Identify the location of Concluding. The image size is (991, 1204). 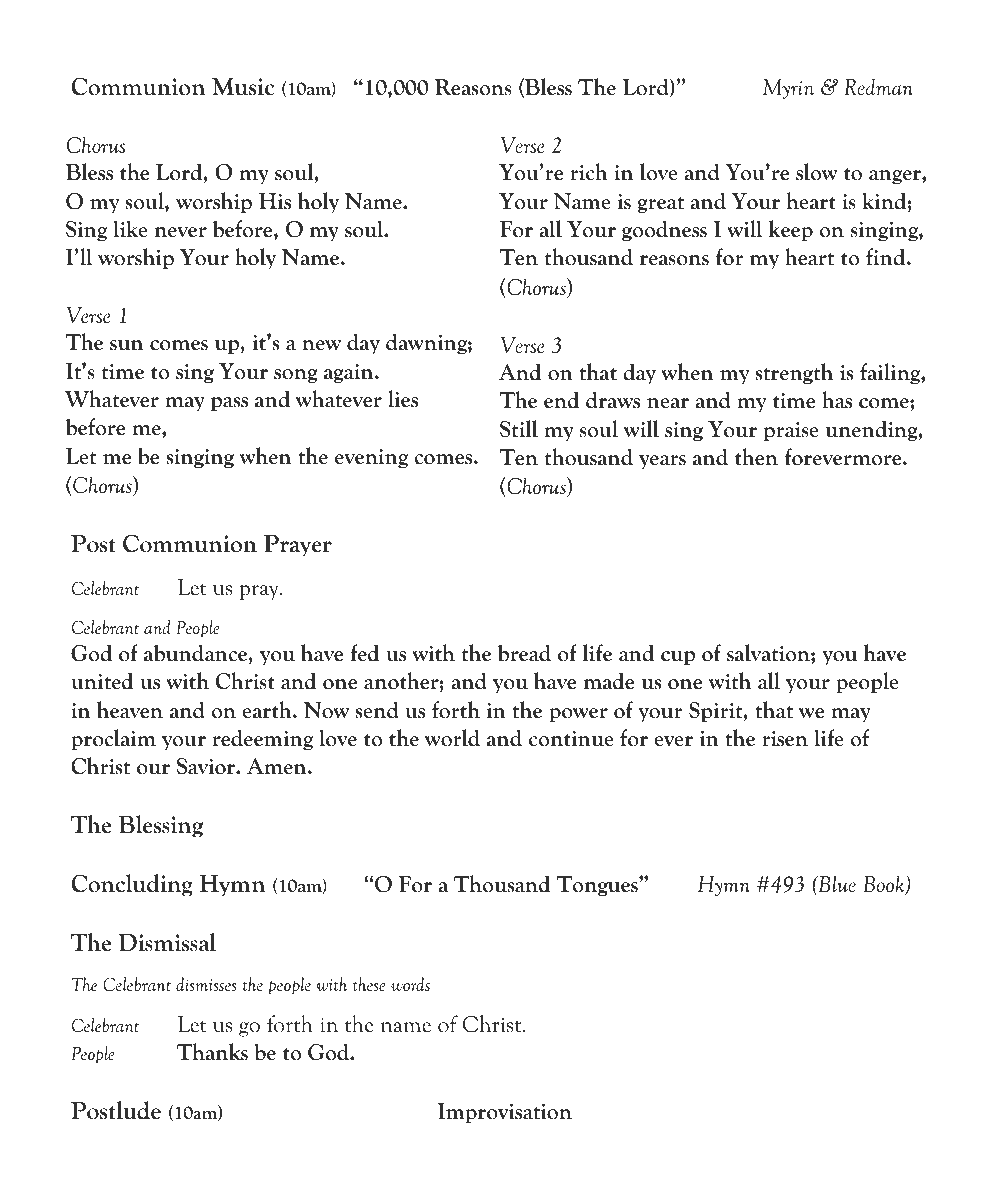
(132, 885).
